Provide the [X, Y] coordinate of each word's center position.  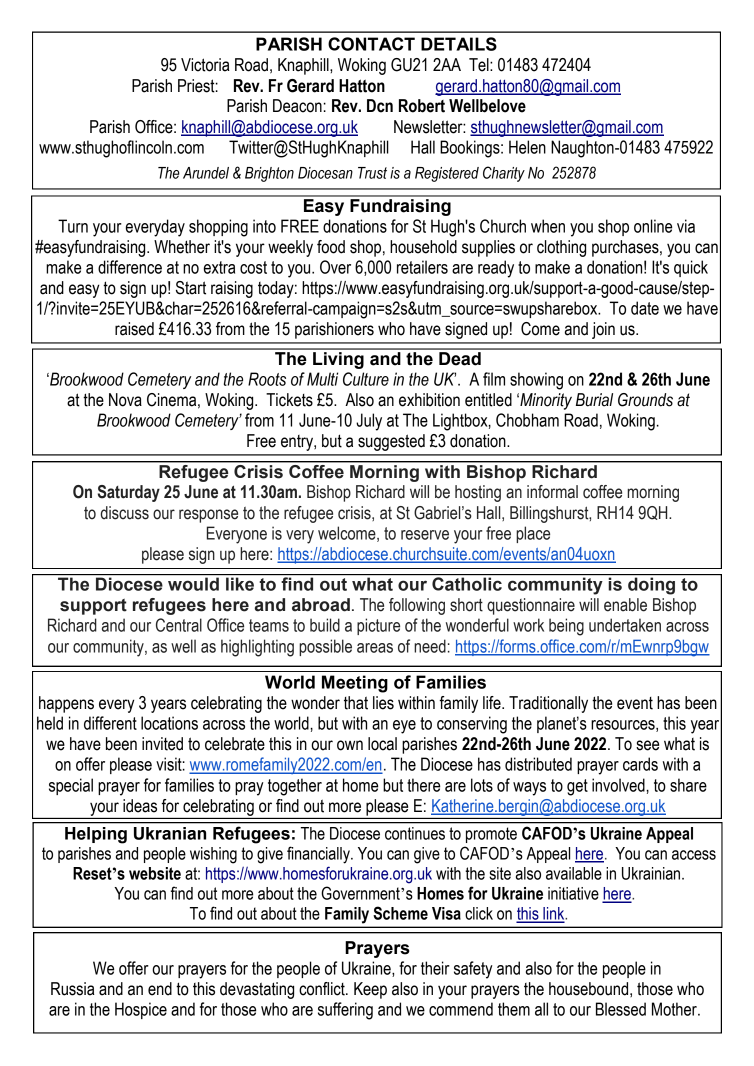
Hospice [141, 1010]
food [331, 247]
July [369, 422]
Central [179, 625]
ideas [140, 806]
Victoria [205, 65]
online [653, 226]
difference [130, 267]
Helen [527, 147]
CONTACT [371, 44]
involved [619, 785]
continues [415, 833]
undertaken [625, 625]
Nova [125, 400]
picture [378, 626]
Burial [594, 400]
